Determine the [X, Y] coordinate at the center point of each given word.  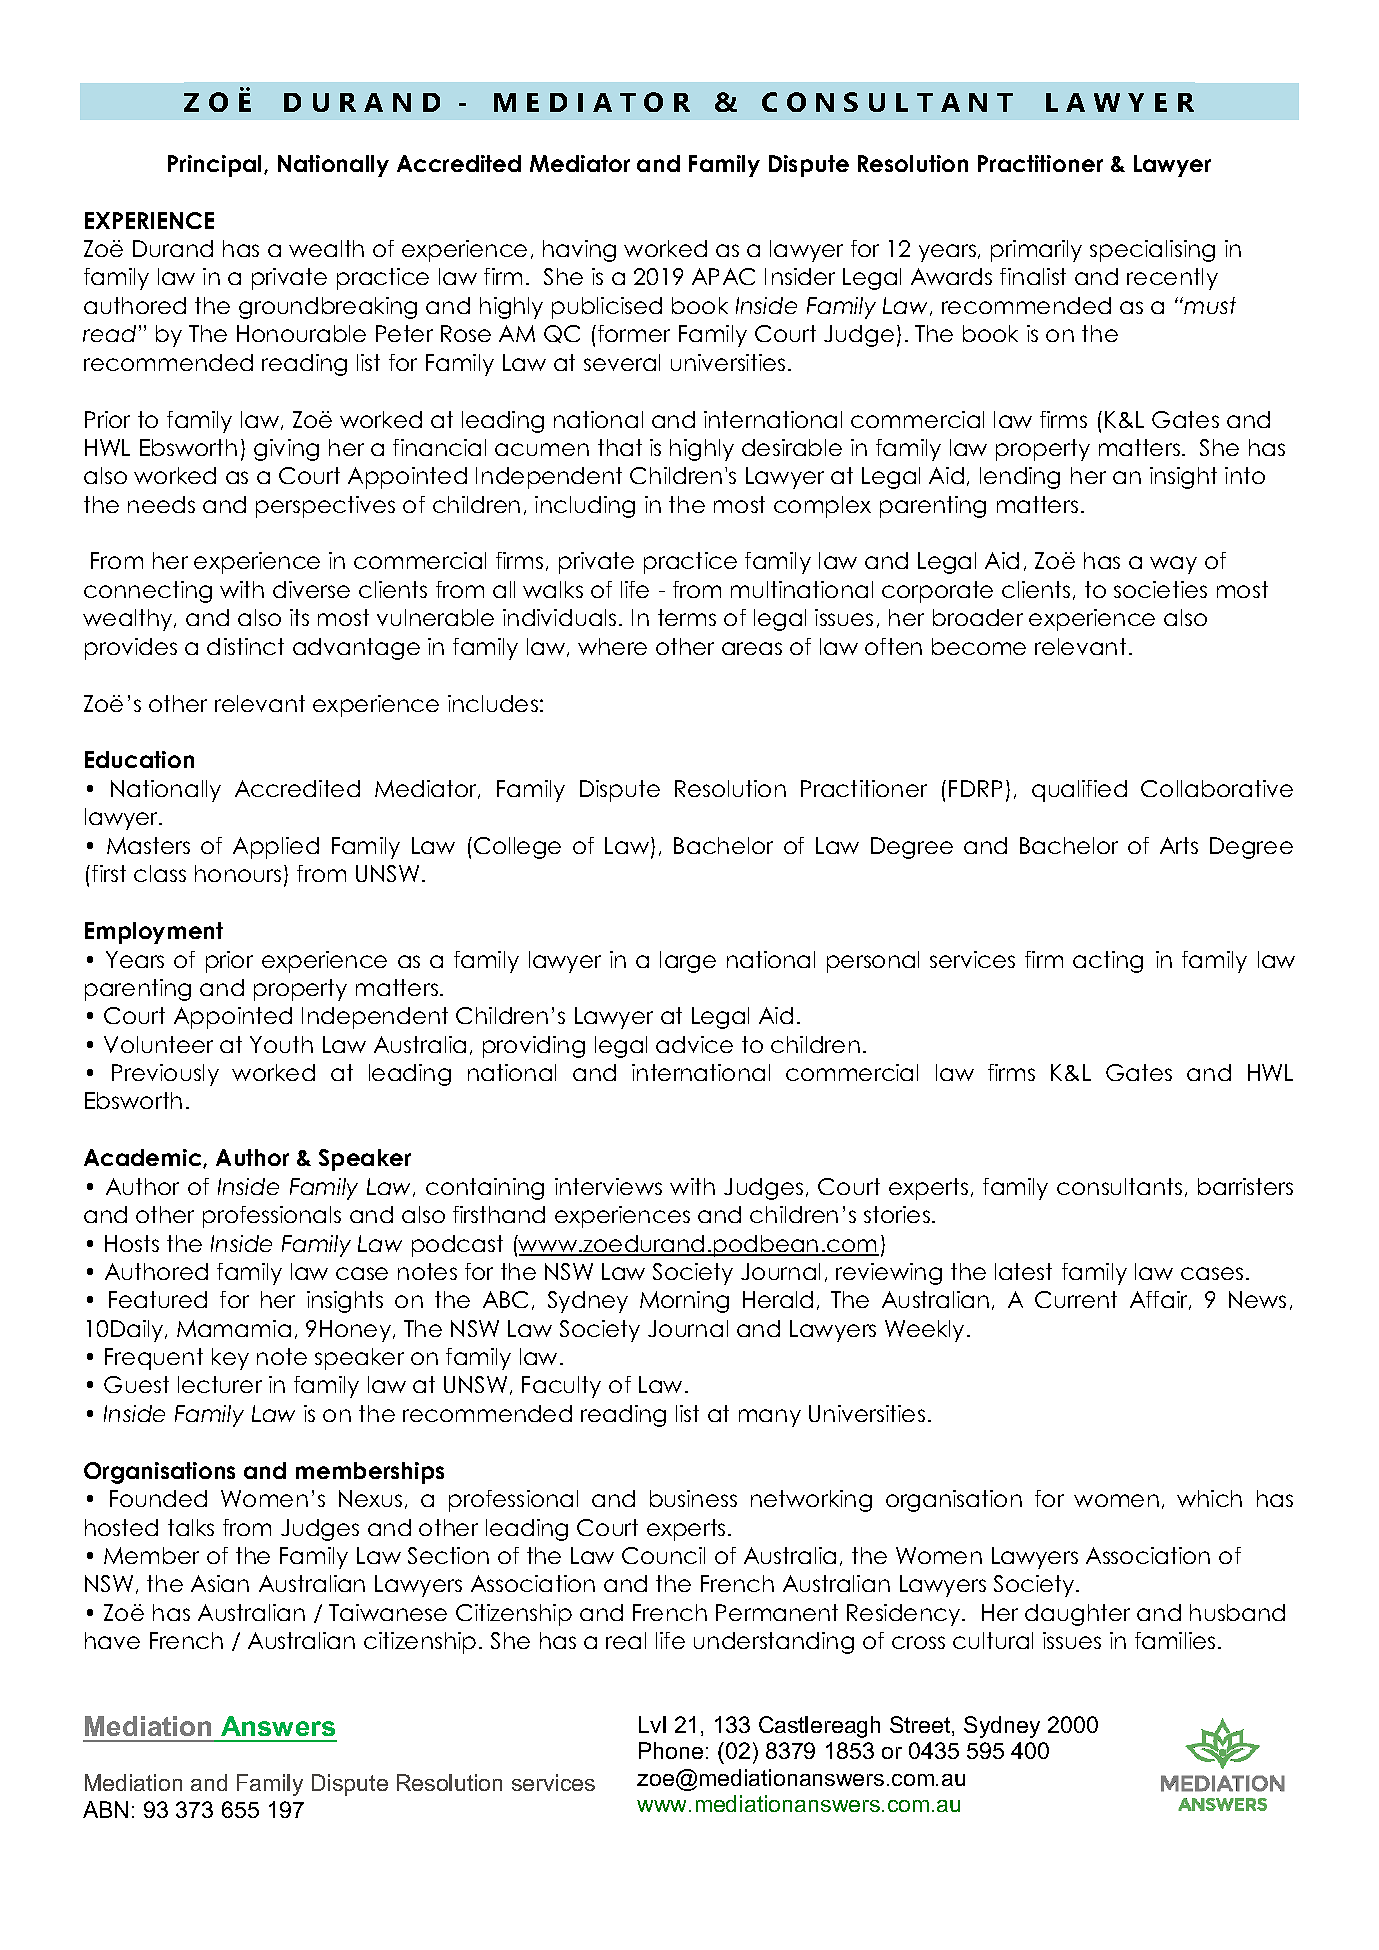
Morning [684, 1302]
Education [139, 759]
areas [752, 648]
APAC [723, 276]
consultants [1119, 1186]
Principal [214, 166]
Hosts [132, 1243]
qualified [1079, 791]
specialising [1152, 251]
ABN [105, 1809]
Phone [671, 1750]
